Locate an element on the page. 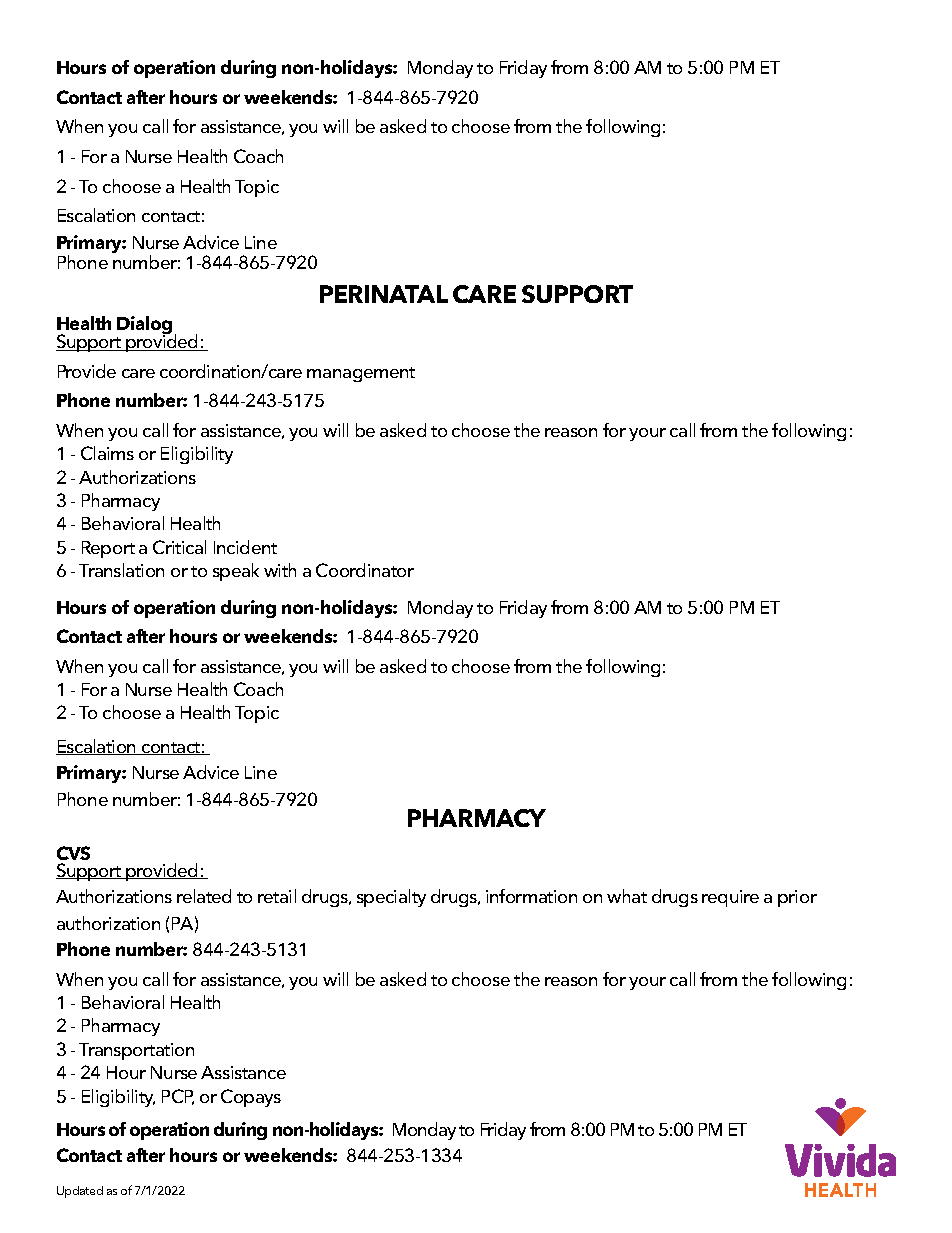  Coordinator is located at coordinates (365, 570).
